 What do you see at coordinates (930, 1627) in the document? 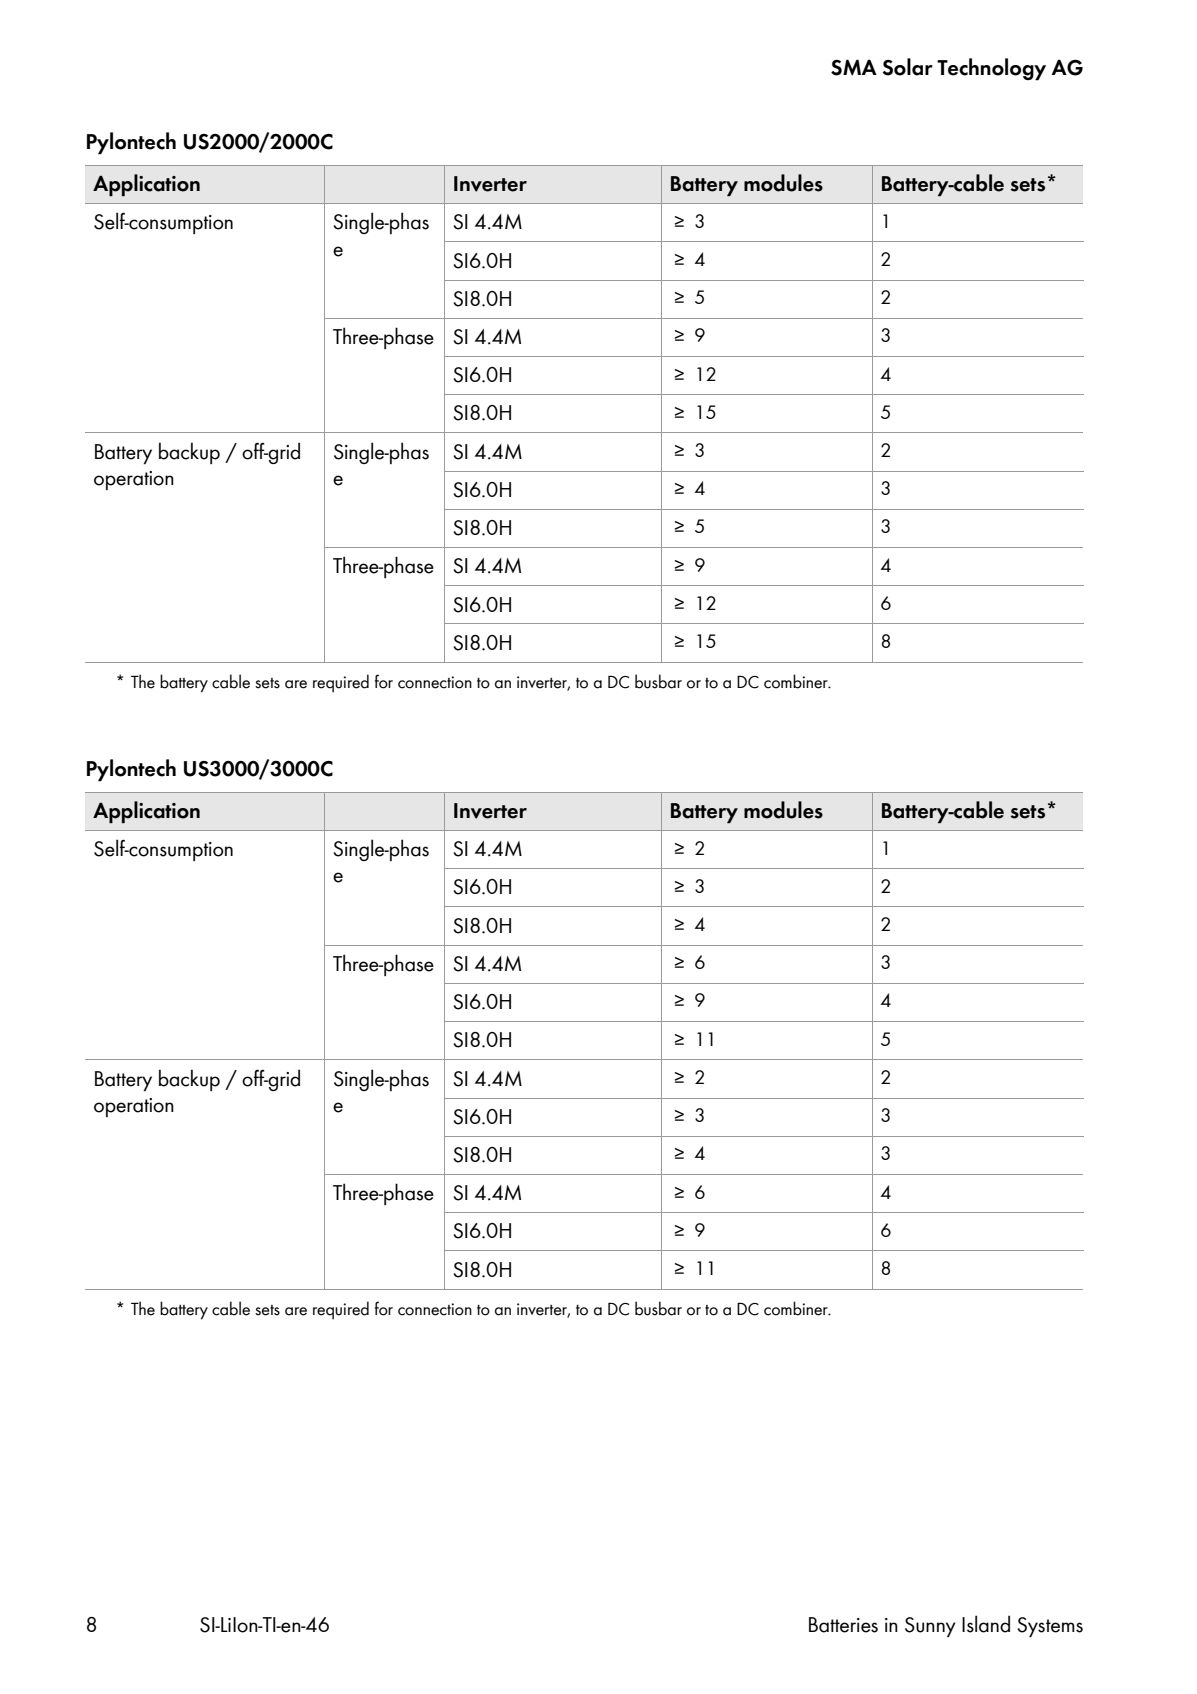
I see `Sunny` at bounding box center [930, 1627].
